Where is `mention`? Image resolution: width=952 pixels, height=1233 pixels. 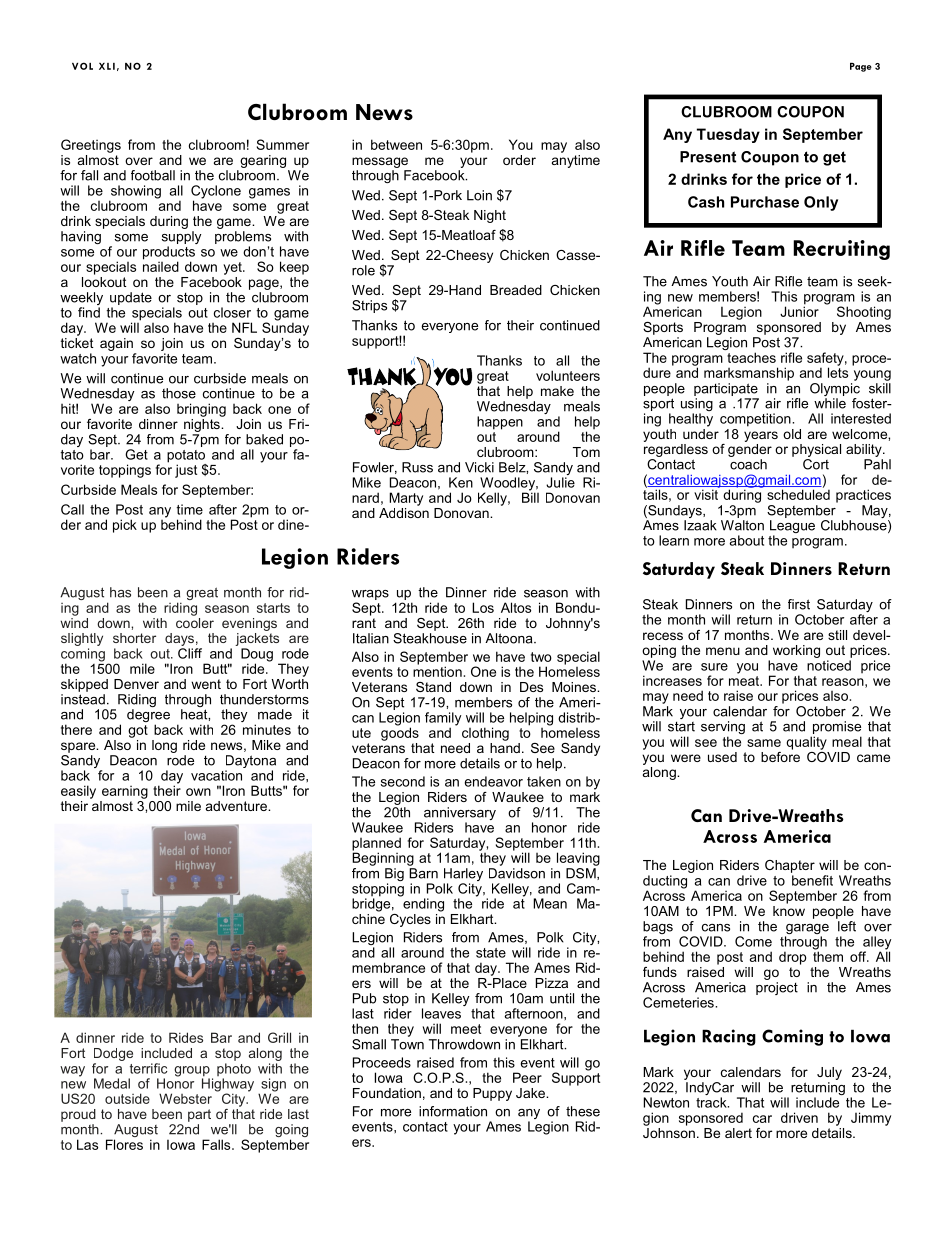 mention is located at coordinates (437, 670).
